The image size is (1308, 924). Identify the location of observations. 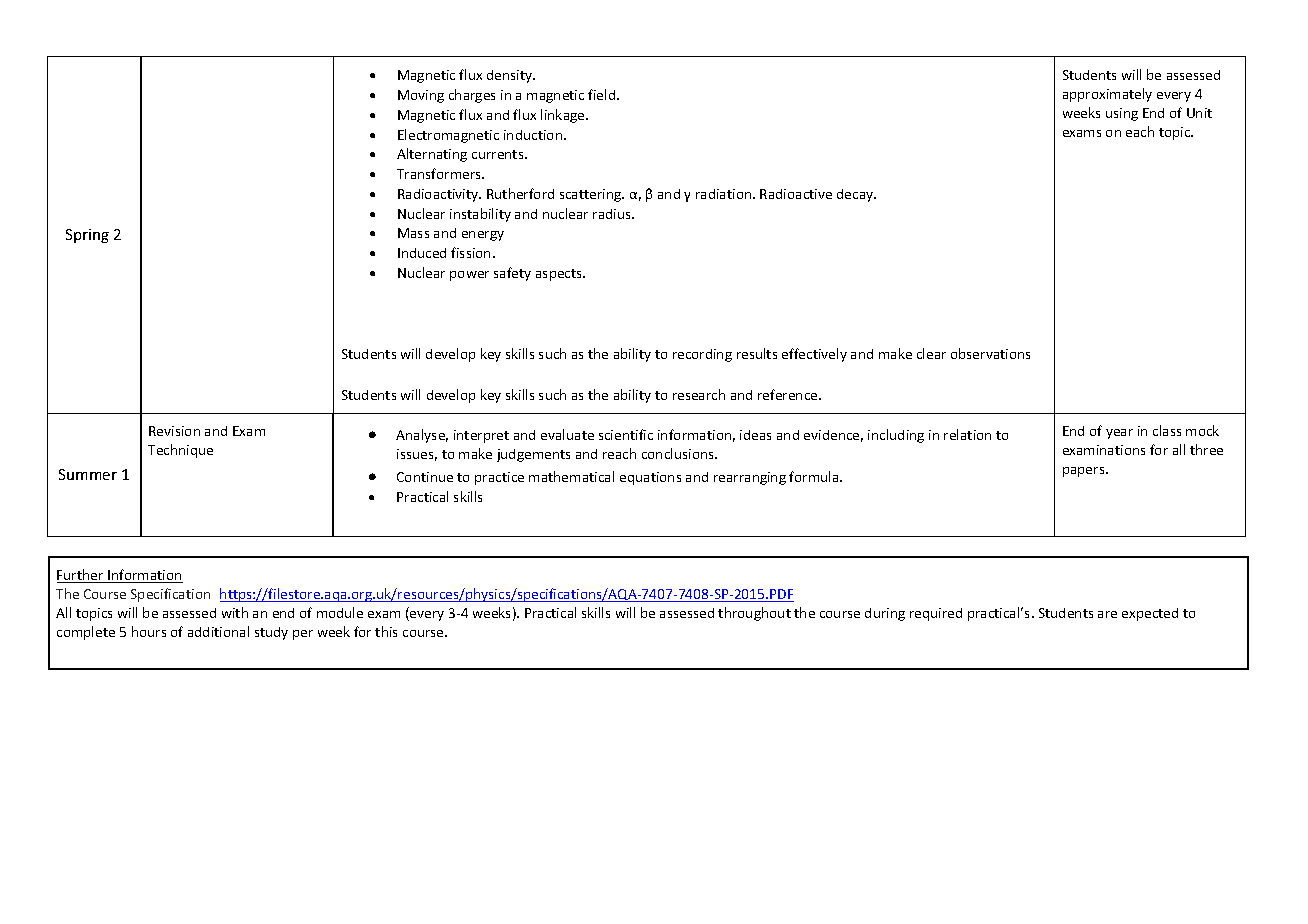
(990, 353).
